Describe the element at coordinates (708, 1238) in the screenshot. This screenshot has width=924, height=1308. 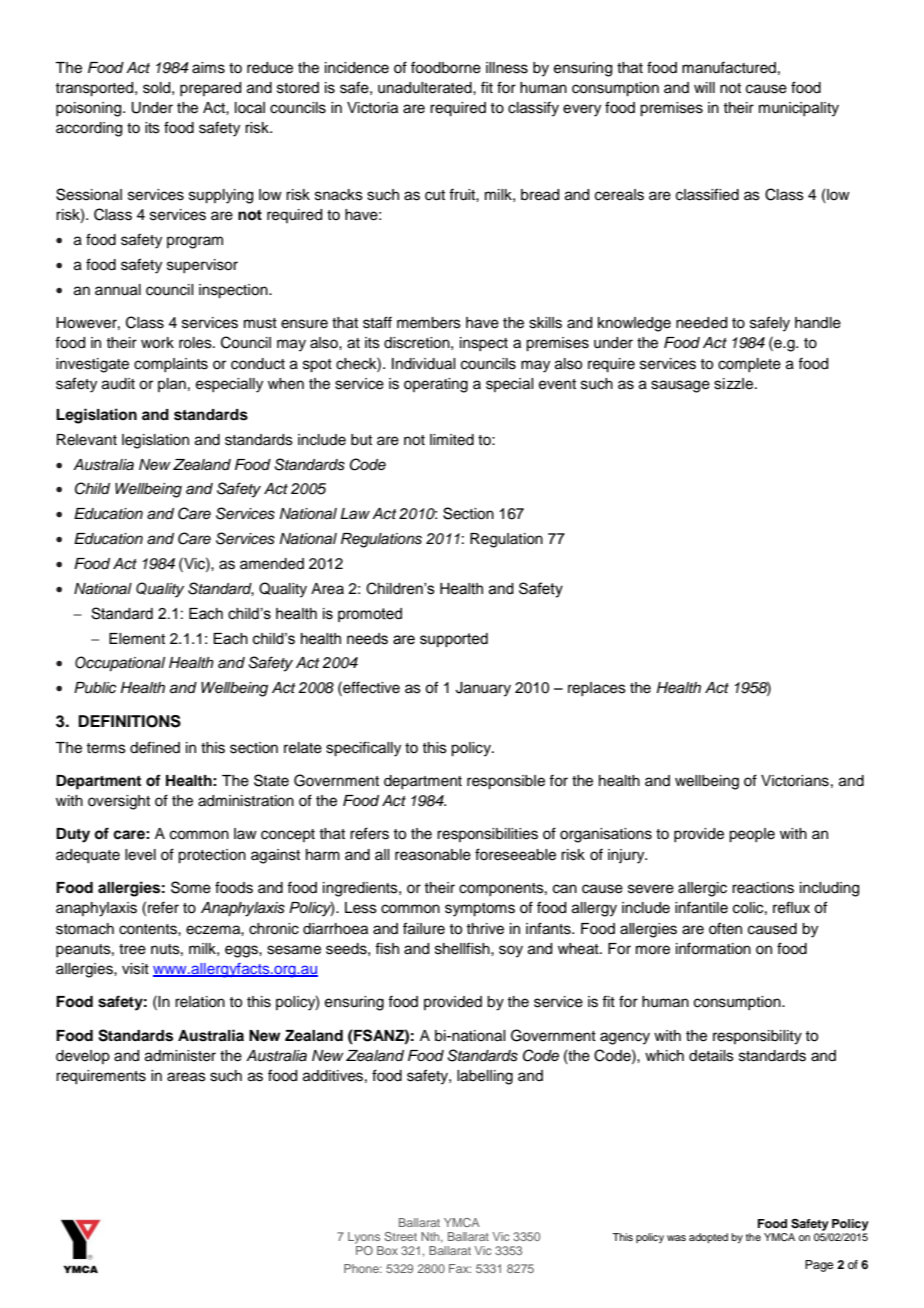
I see `adopted` at that location.
